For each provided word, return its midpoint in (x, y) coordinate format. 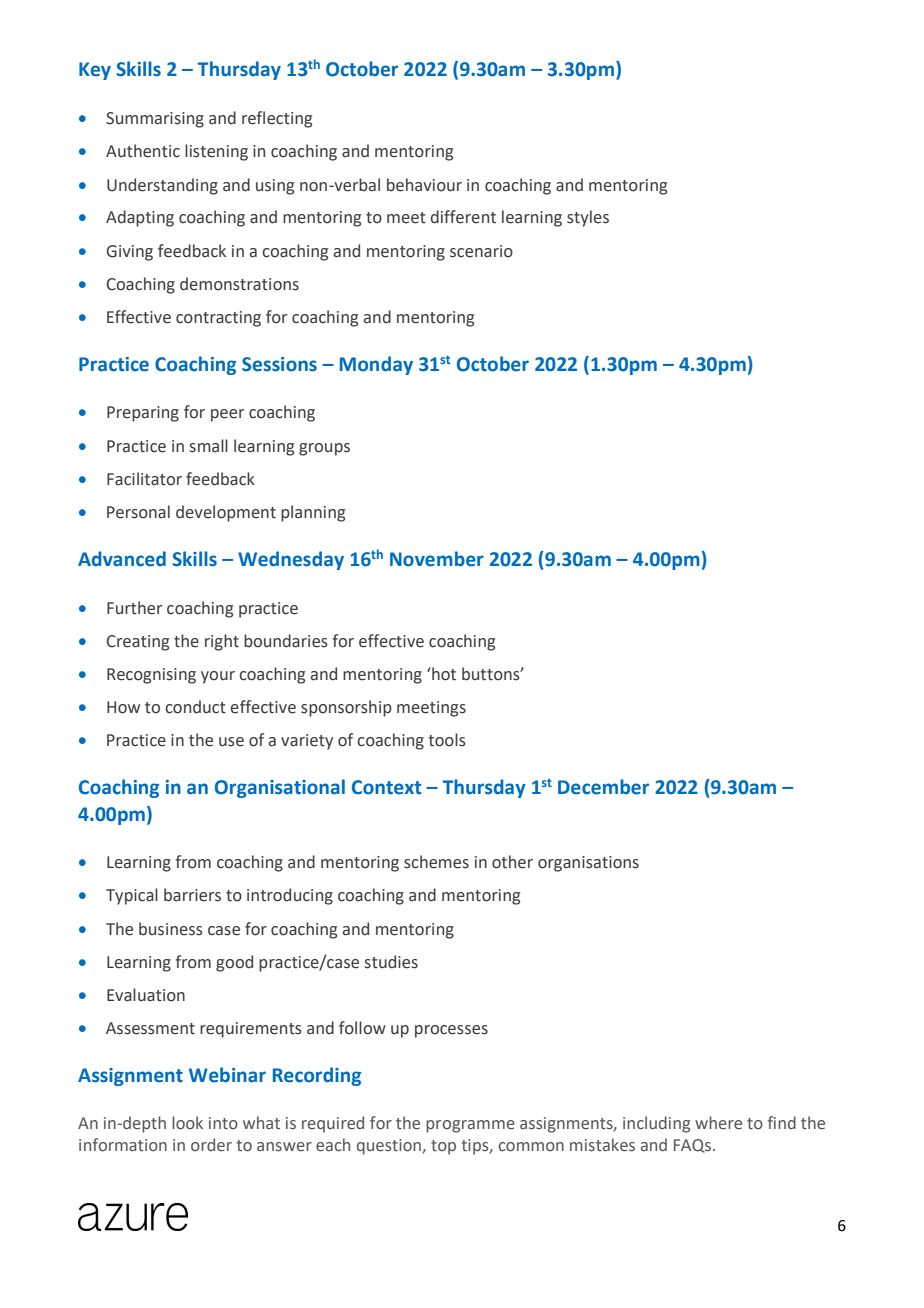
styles (588, 218)
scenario (481, 251)
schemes (436, 862)
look (187, 1123)
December (603, 787)
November (437, 559)
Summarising (155, 120)
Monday (376, 365)
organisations (588, 864)
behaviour (424, 185)
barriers (192, 895)
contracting (218, 319)
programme (470, 1126)
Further (134, 608)
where (718, 1123)
